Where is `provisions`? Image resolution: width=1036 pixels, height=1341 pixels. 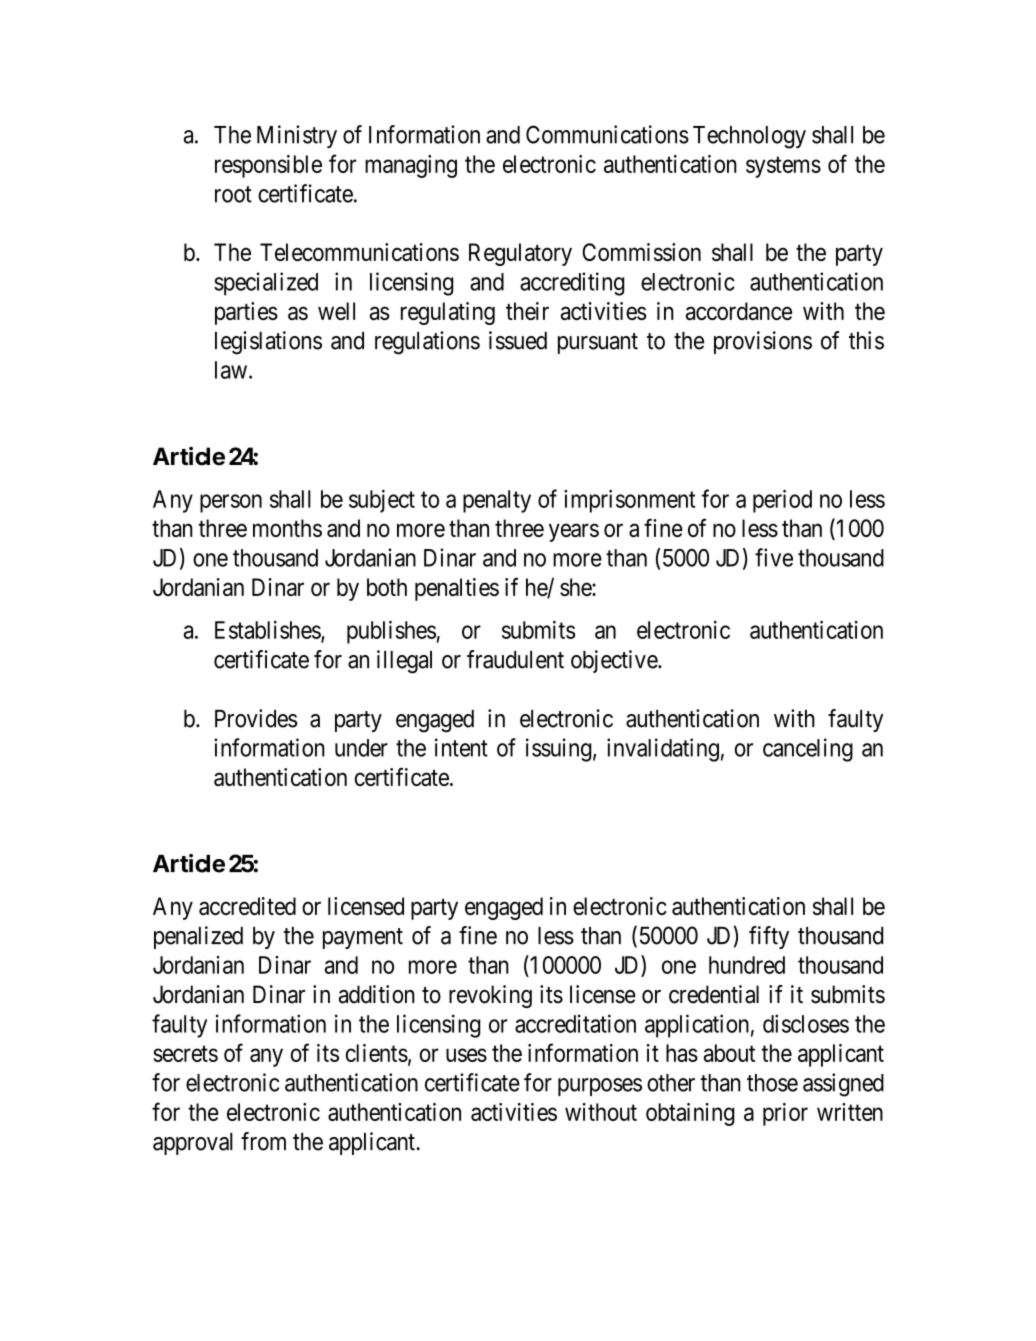
provisions is located at coordinates (763, 342).
